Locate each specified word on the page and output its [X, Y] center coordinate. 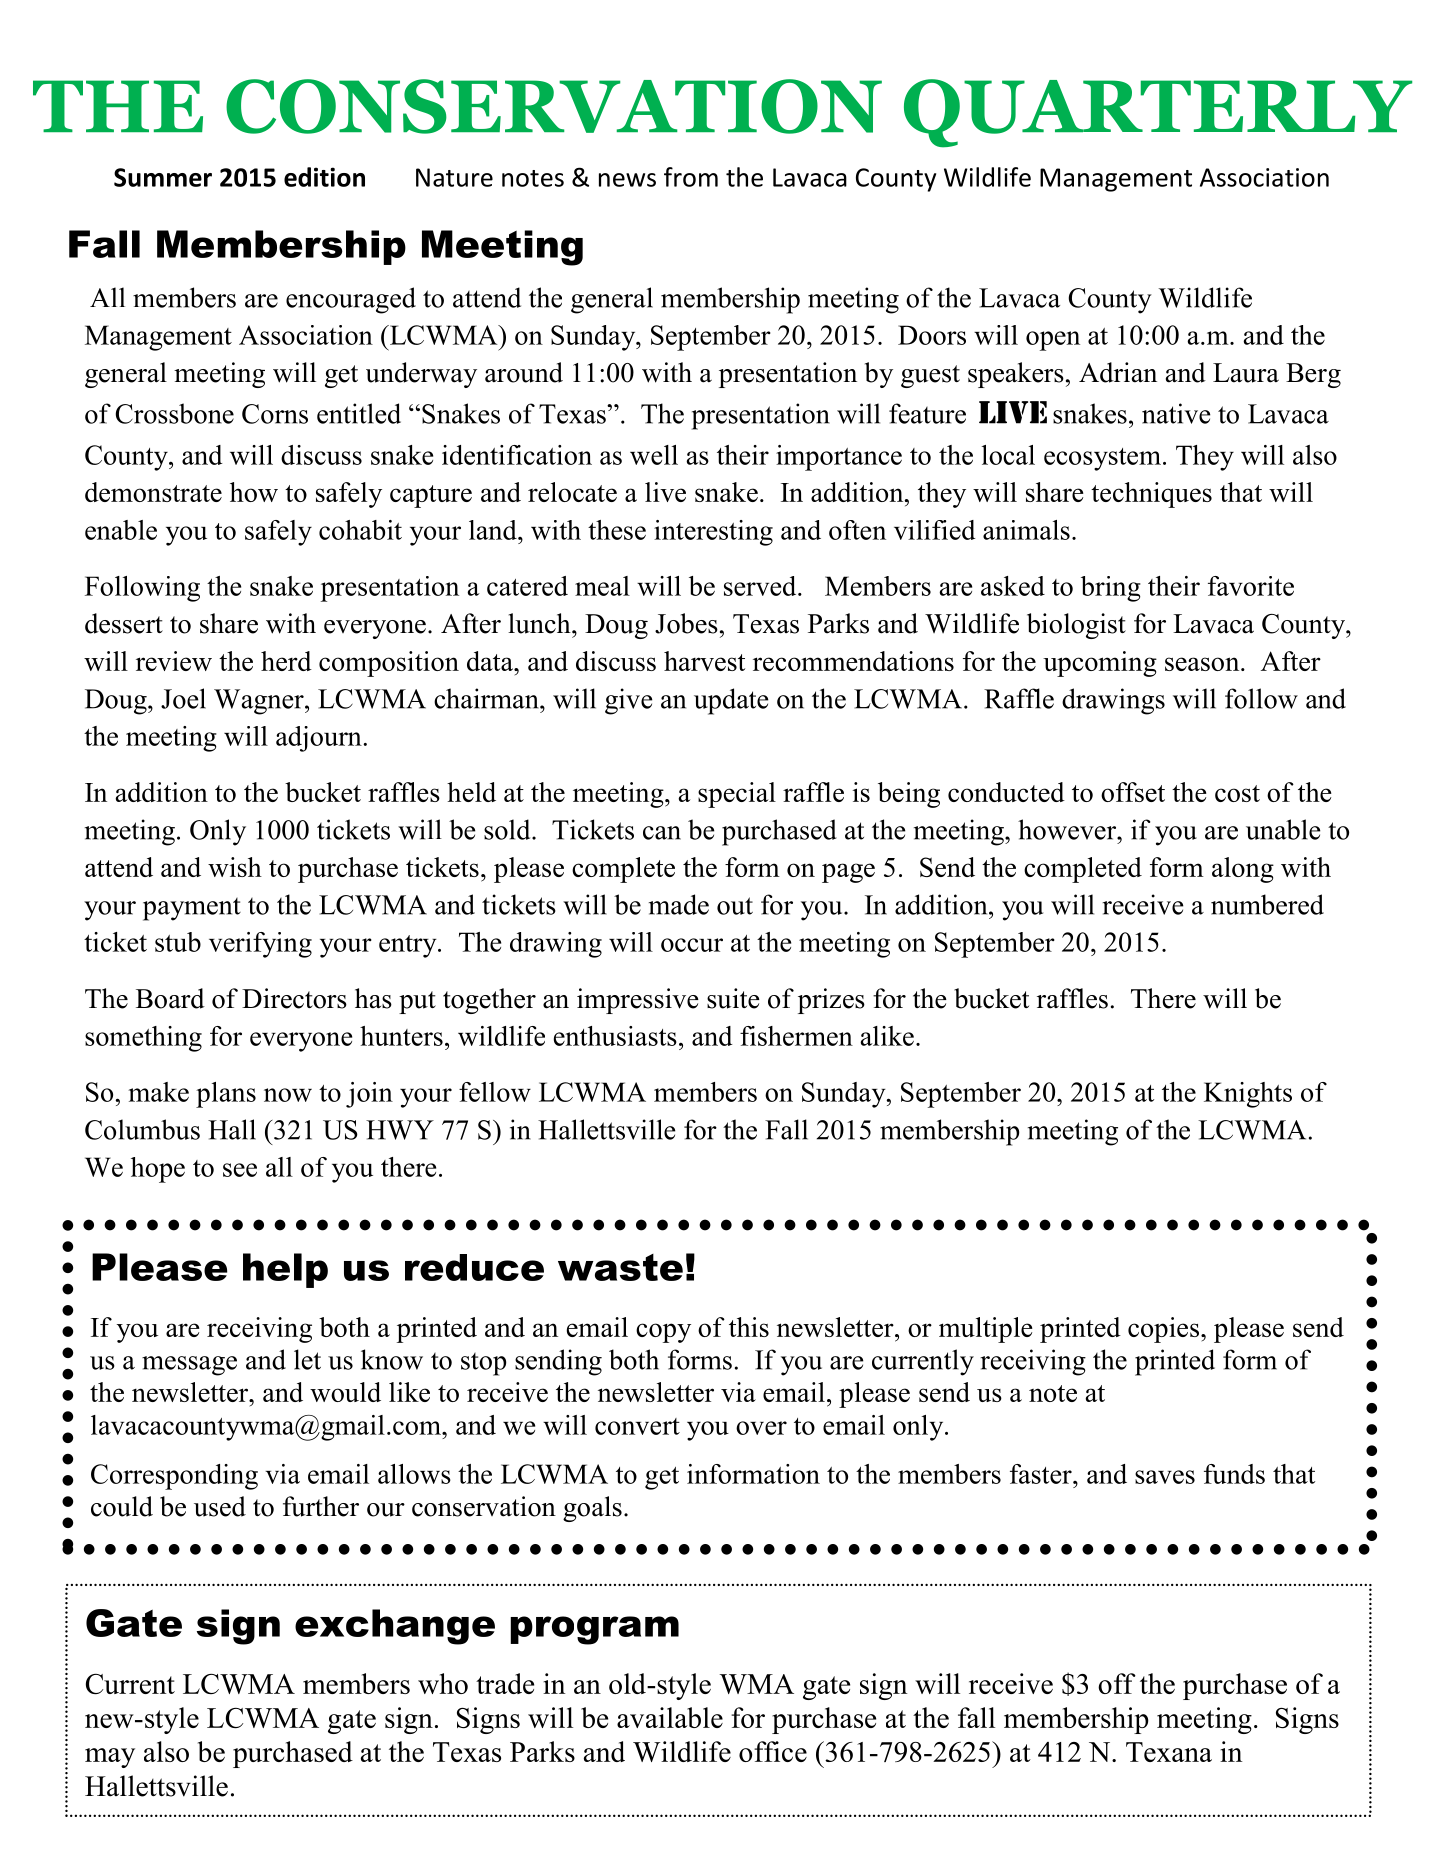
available [670, 1717]
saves [1165, 1477]
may [110, 1758]
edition [324, 177]
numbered [1267, 904]
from [691, 177]
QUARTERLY [1158, 113]
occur [692, 945]
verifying [260, 945]
